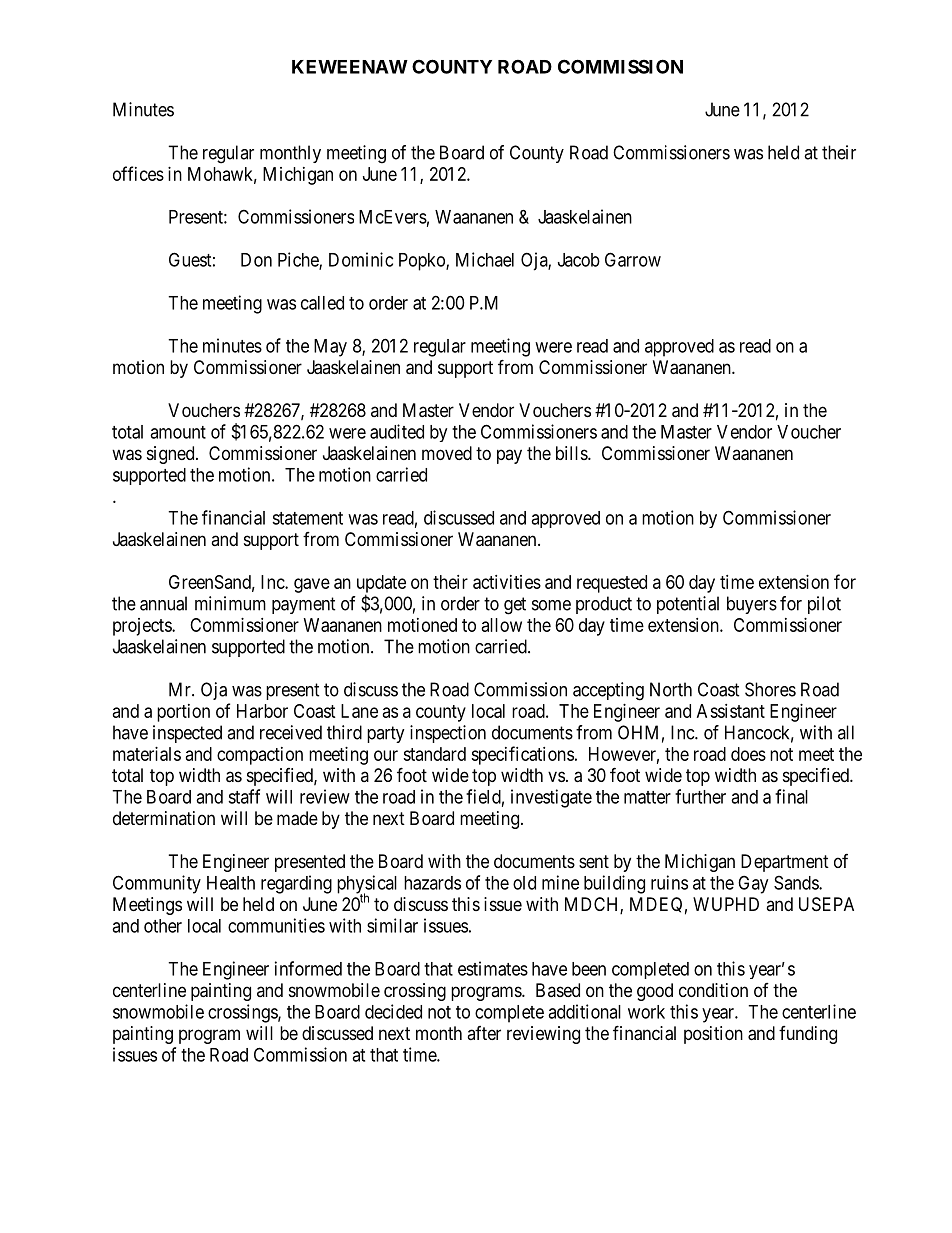  I want to click on minimum, so click(230, 603).
